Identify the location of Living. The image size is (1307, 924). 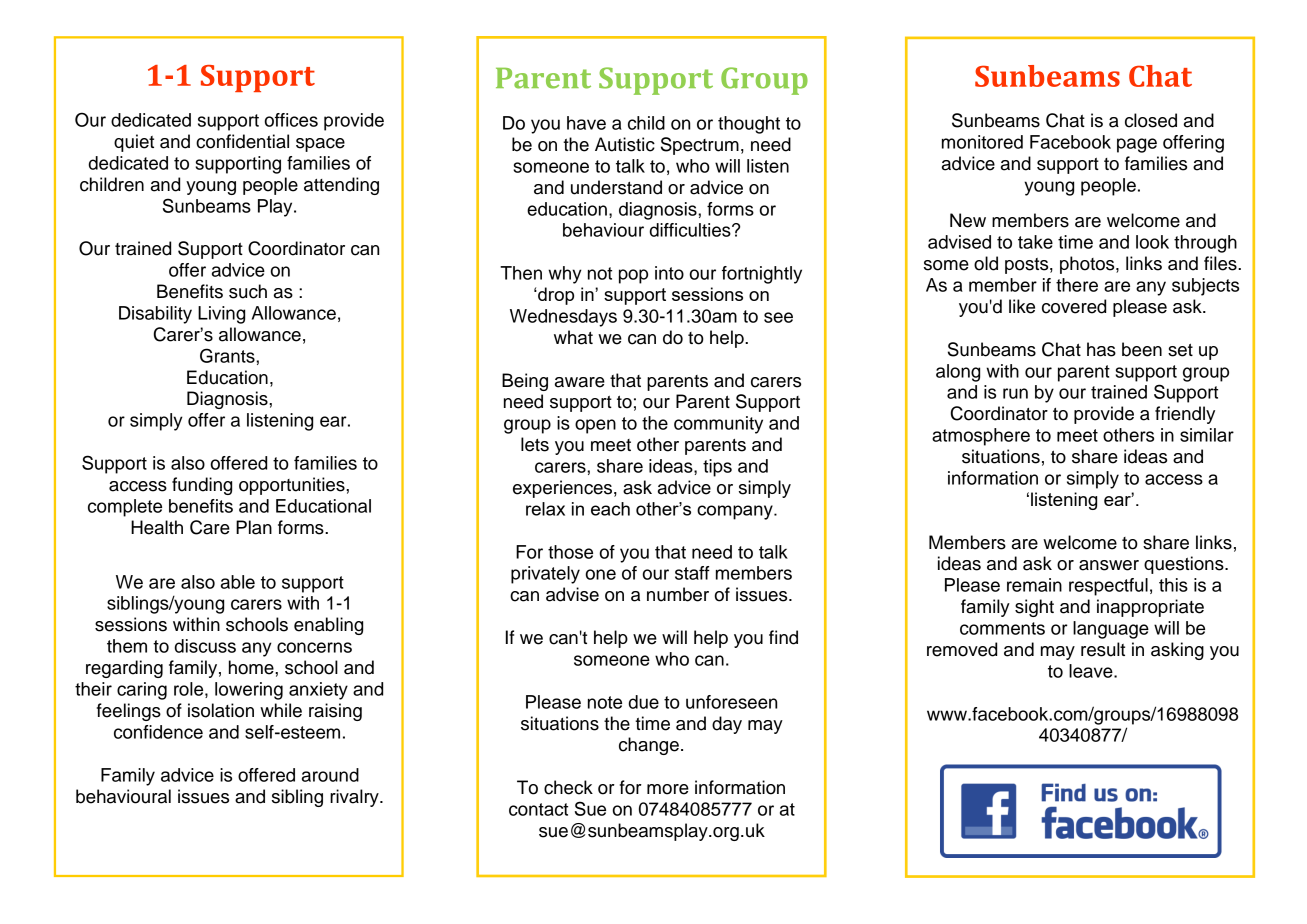
(221, 315).
